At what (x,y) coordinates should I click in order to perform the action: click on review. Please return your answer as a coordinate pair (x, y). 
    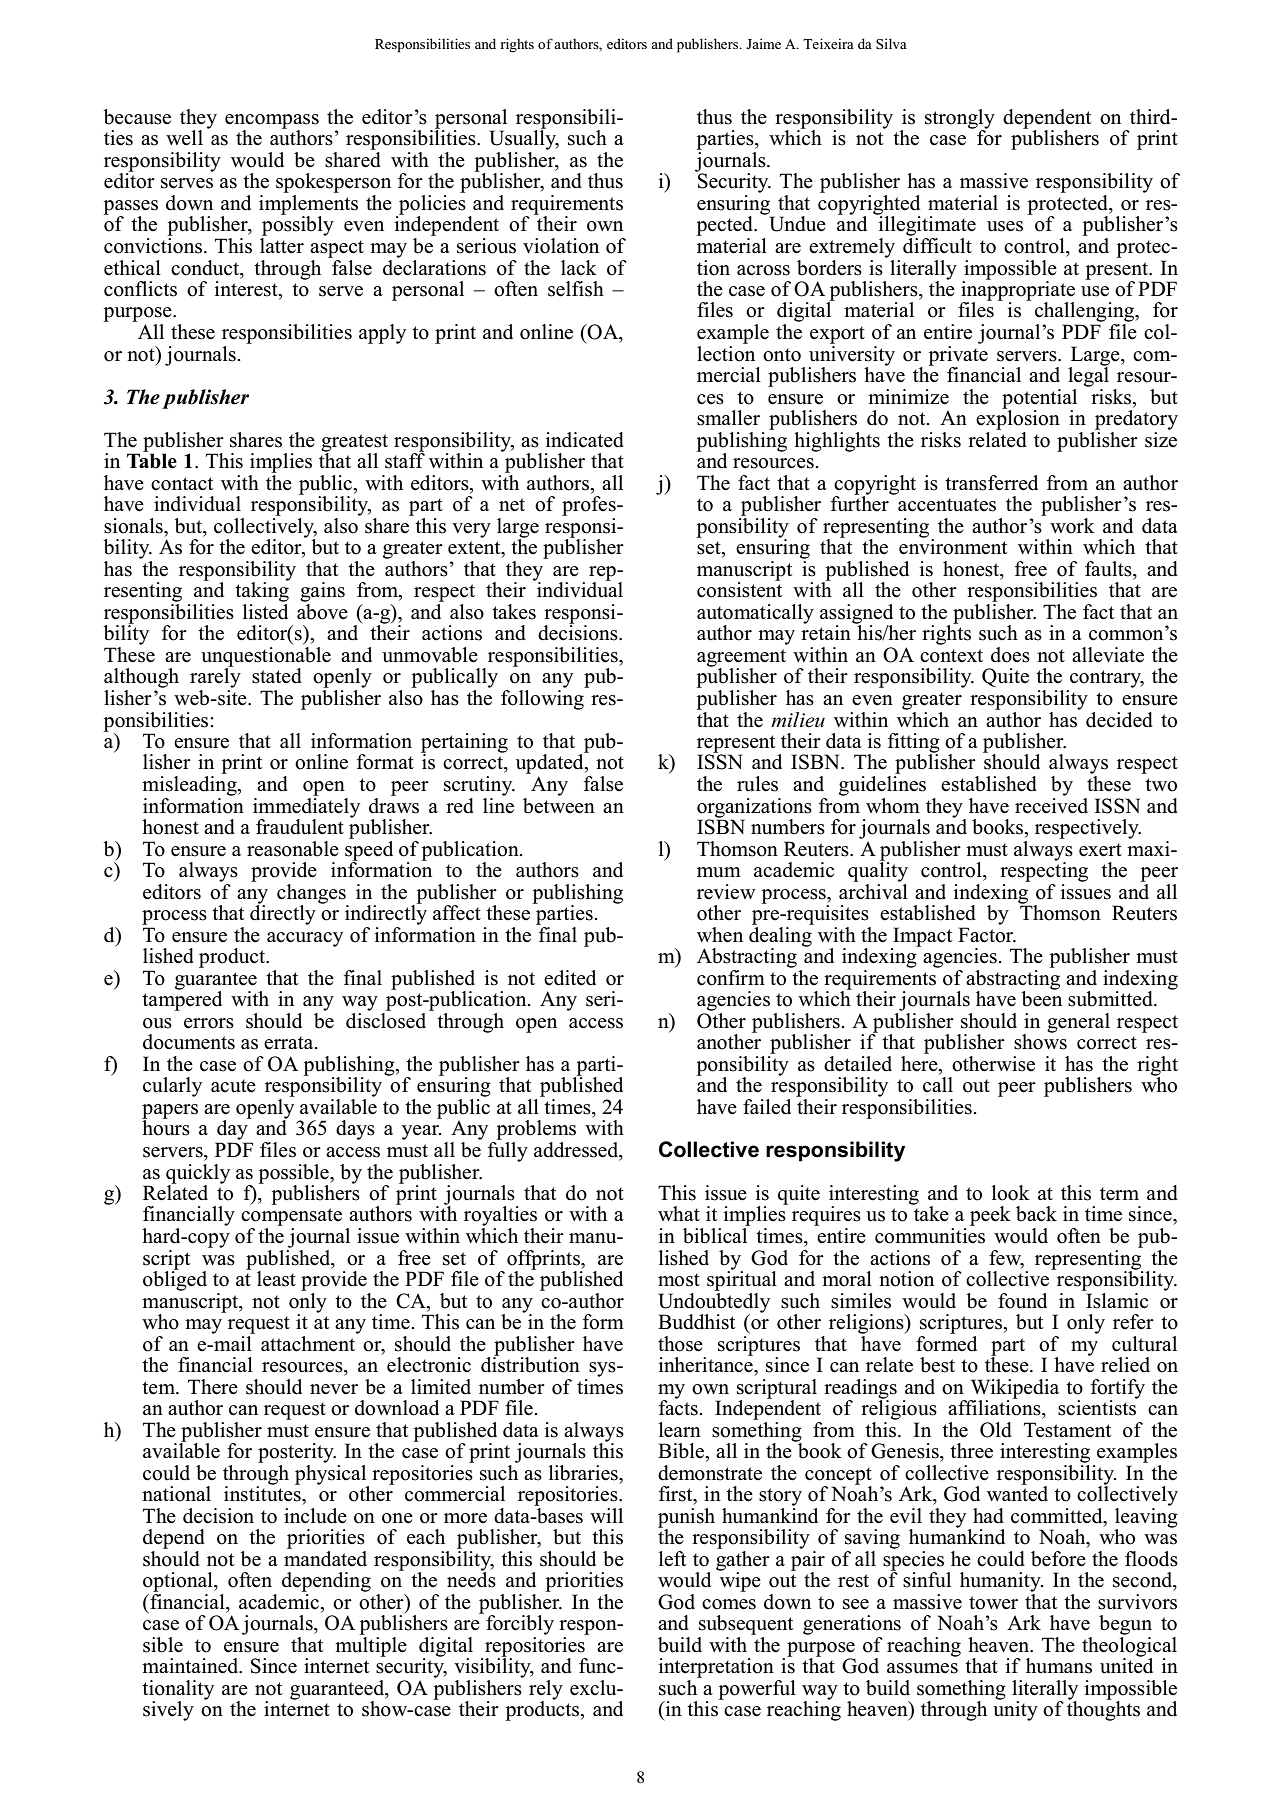
    Looking at the image, I should click on (726, 892).
